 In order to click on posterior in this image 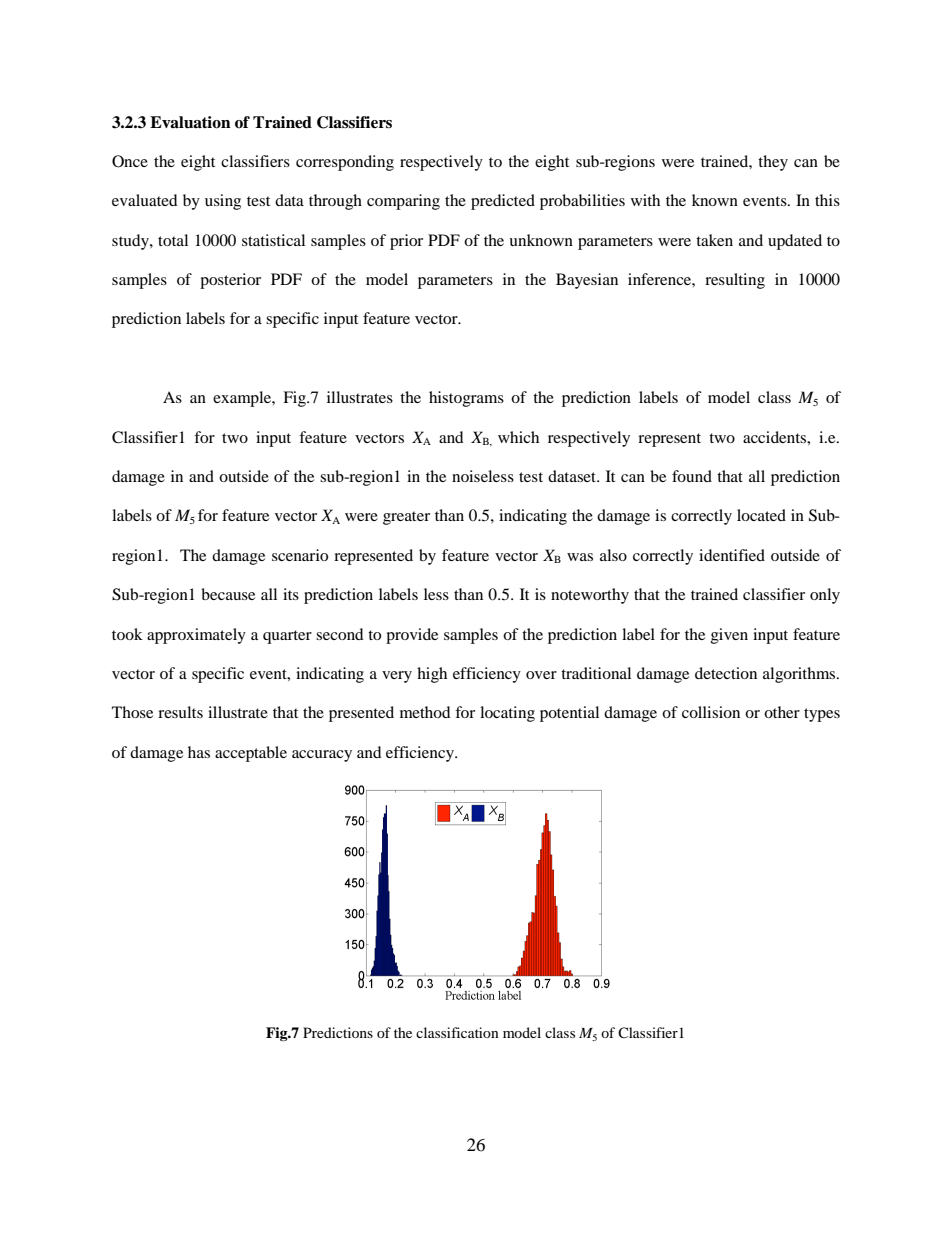, I will do `click(230, 281)`.
